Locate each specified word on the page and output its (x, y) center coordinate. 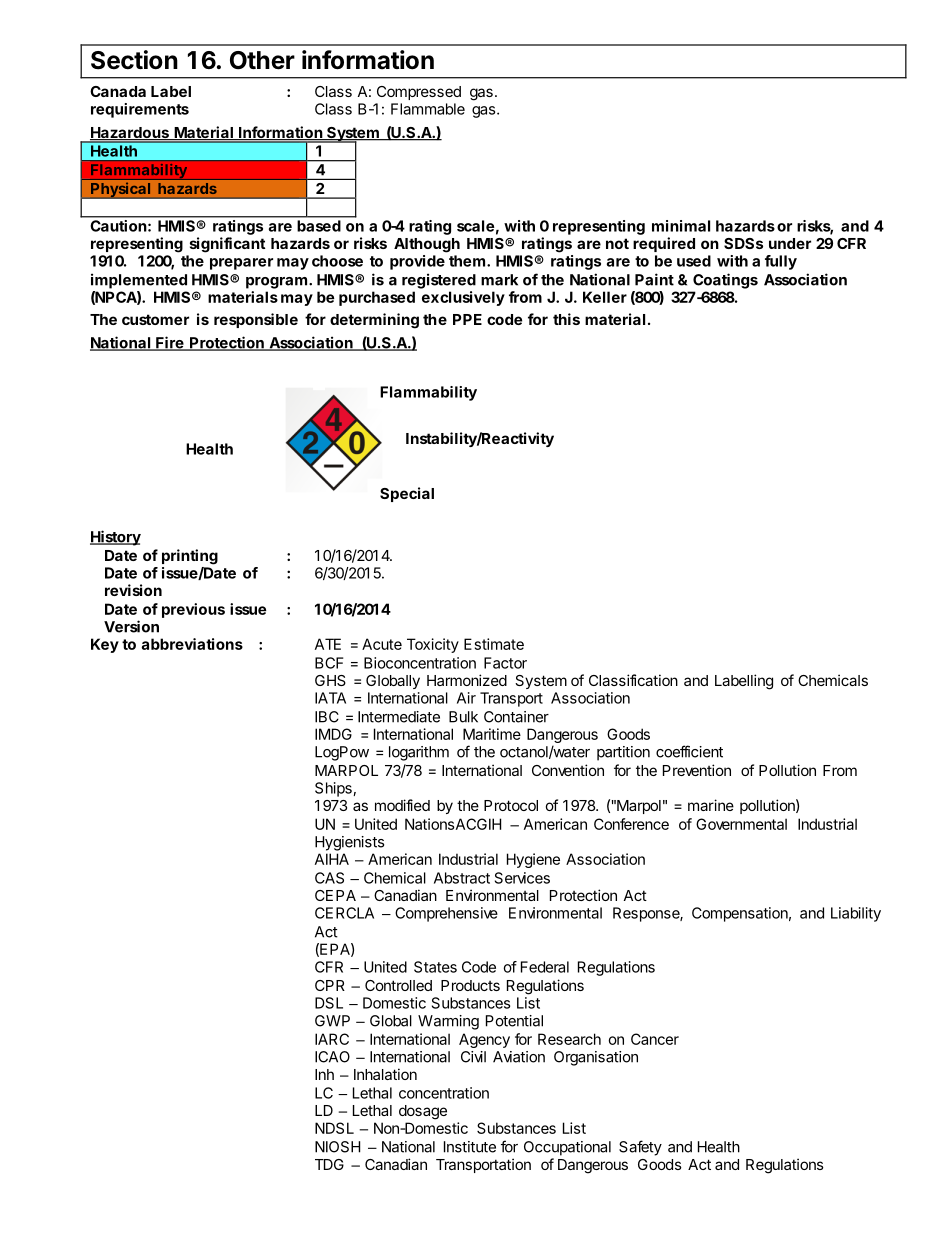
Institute (470, 1147)
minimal (681, 226)
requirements (140, 110)
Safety (640, 1148)
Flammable (428, 109)
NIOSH (337, 1147)
